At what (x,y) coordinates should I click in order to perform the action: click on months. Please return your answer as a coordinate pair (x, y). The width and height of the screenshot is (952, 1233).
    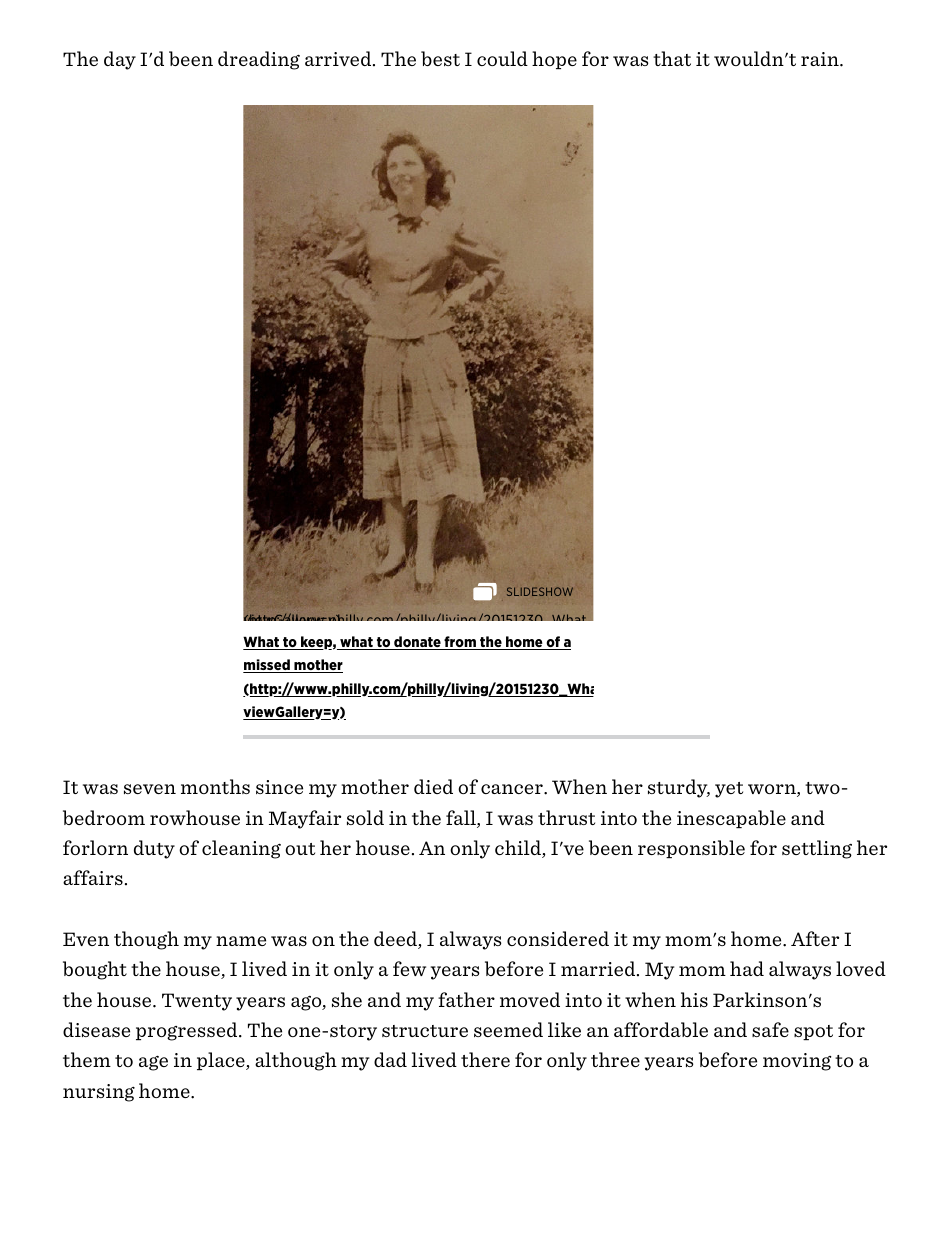
    Looking at the image, I should click on (215, 786).
